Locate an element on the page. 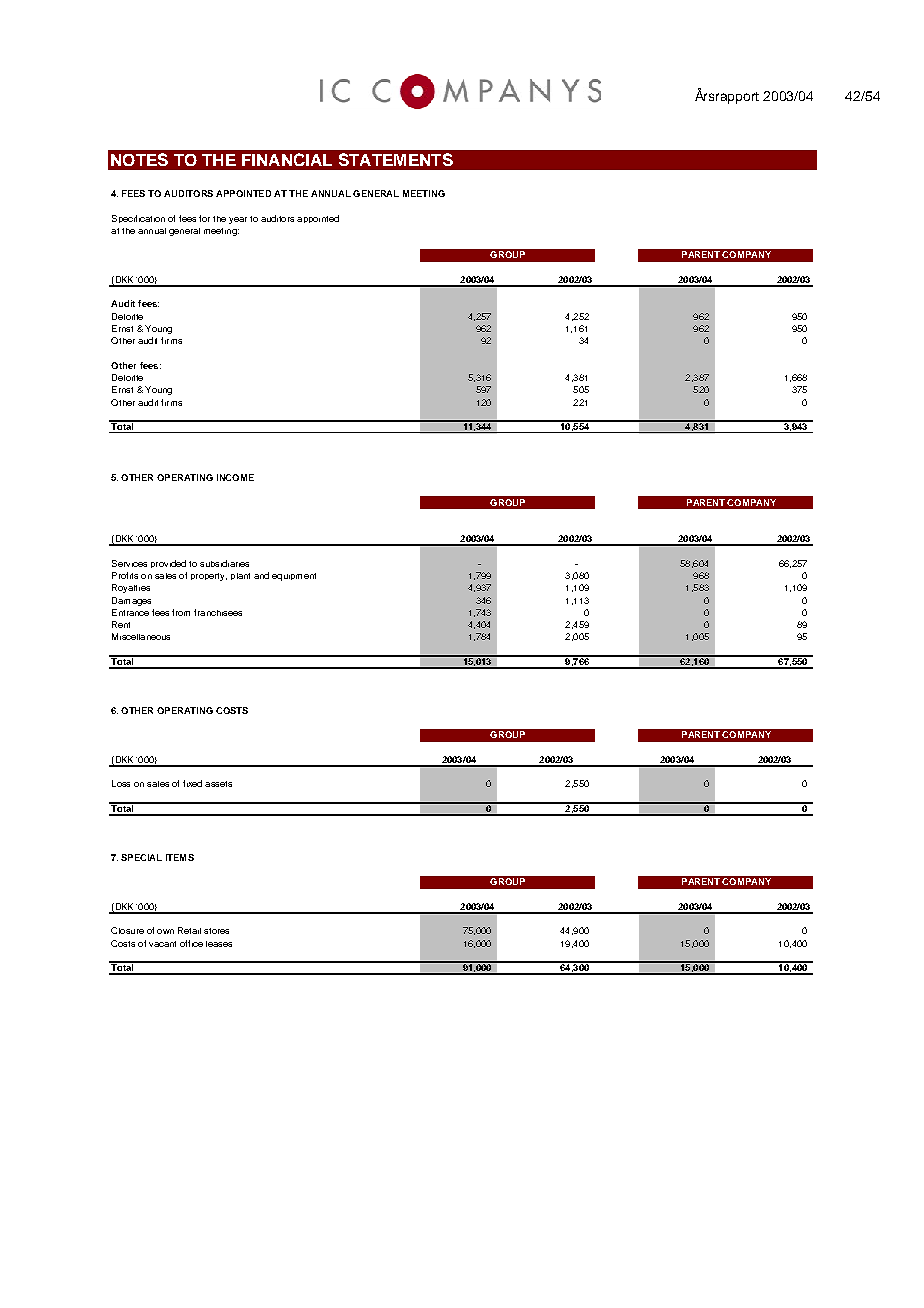 The image size is (924, 1308). Services is located at coordinates (129, 563).
